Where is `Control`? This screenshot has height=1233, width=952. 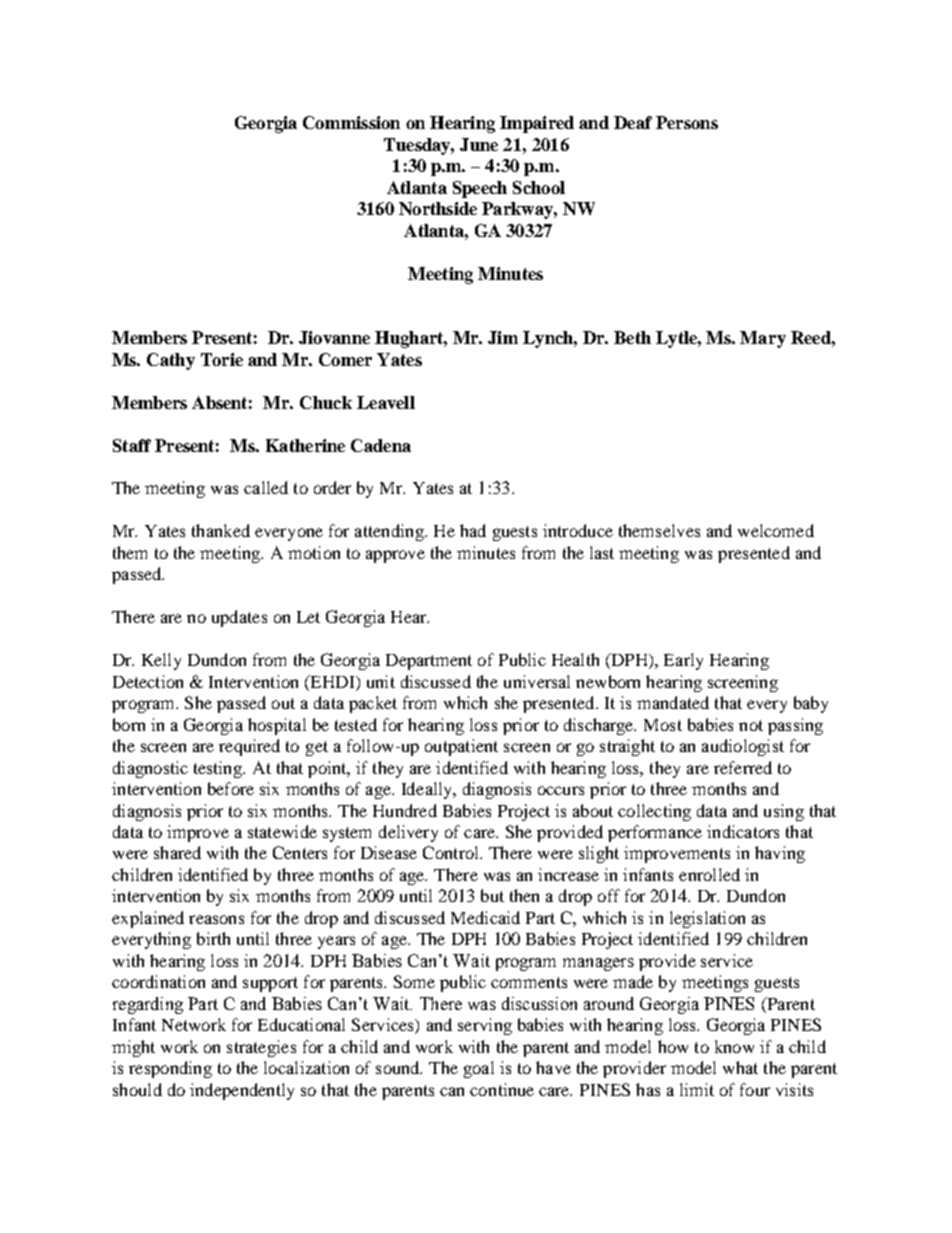 Control is located at coordinates (452, 852).
